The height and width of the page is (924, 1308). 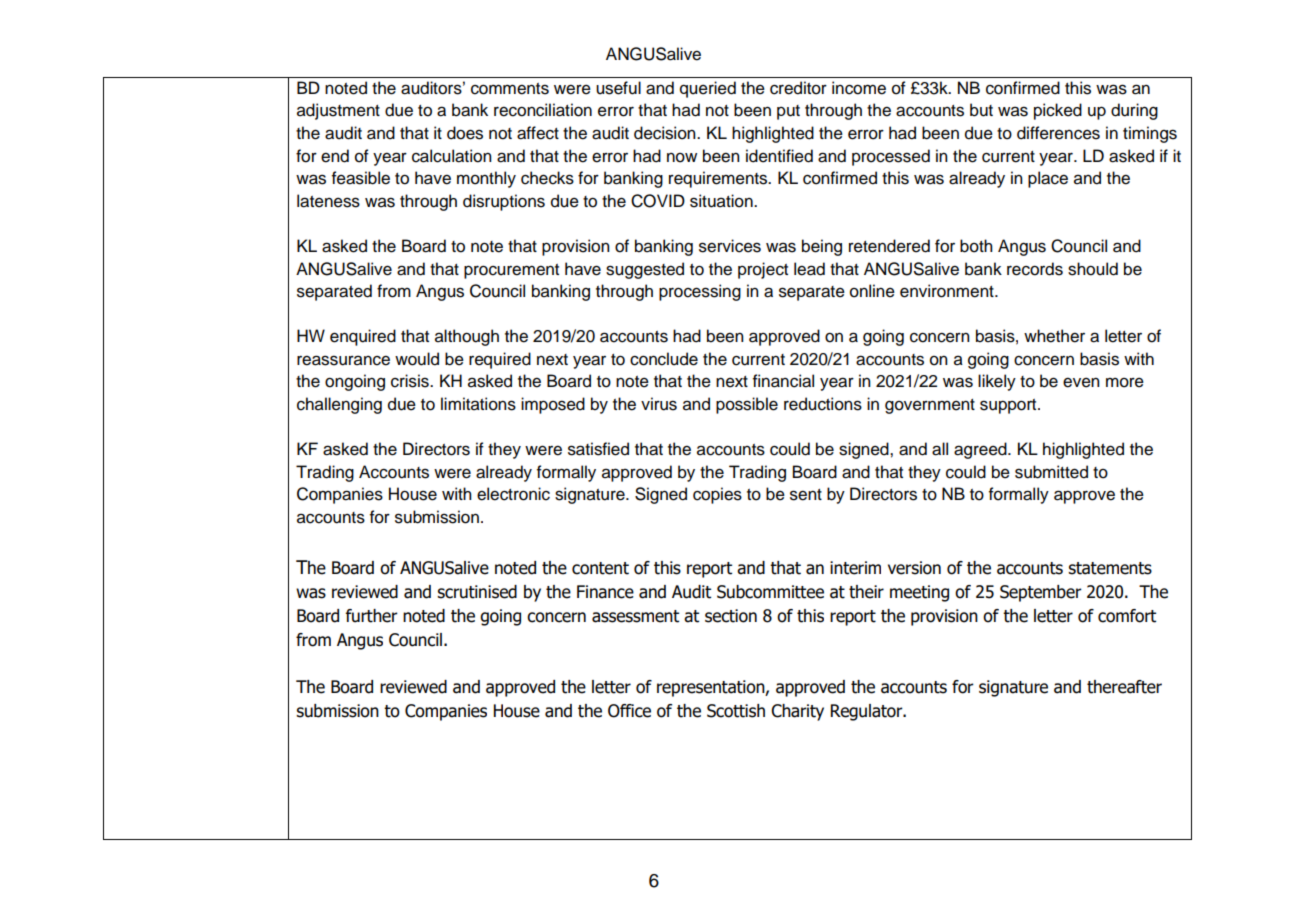 What do you see at coordinates (1009, 406) in the page?
I see `support` at bounding box center [1009, 406].
